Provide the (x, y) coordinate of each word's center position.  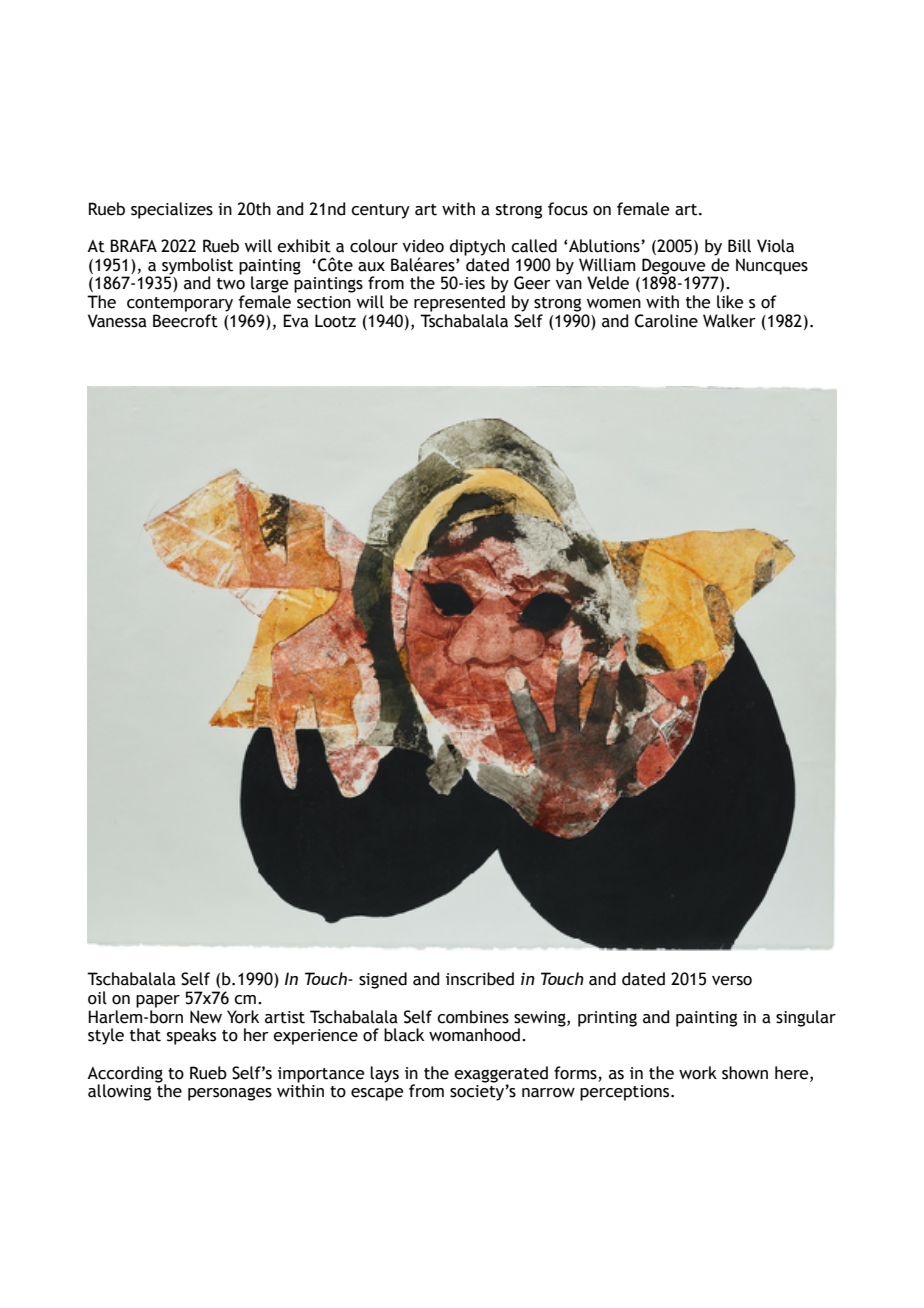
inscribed (480, 979)
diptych (477, 247)
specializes (172, 210)
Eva (296, 321)
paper (158, 1001)
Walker (729, 321)
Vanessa (117, 321)
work (698, 1073)
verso (732, 981)
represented (459, 303)
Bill (739, 246)
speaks (191, 1036)
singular (806, 1018)
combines (473, 1017)
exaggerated (501, 1075)
